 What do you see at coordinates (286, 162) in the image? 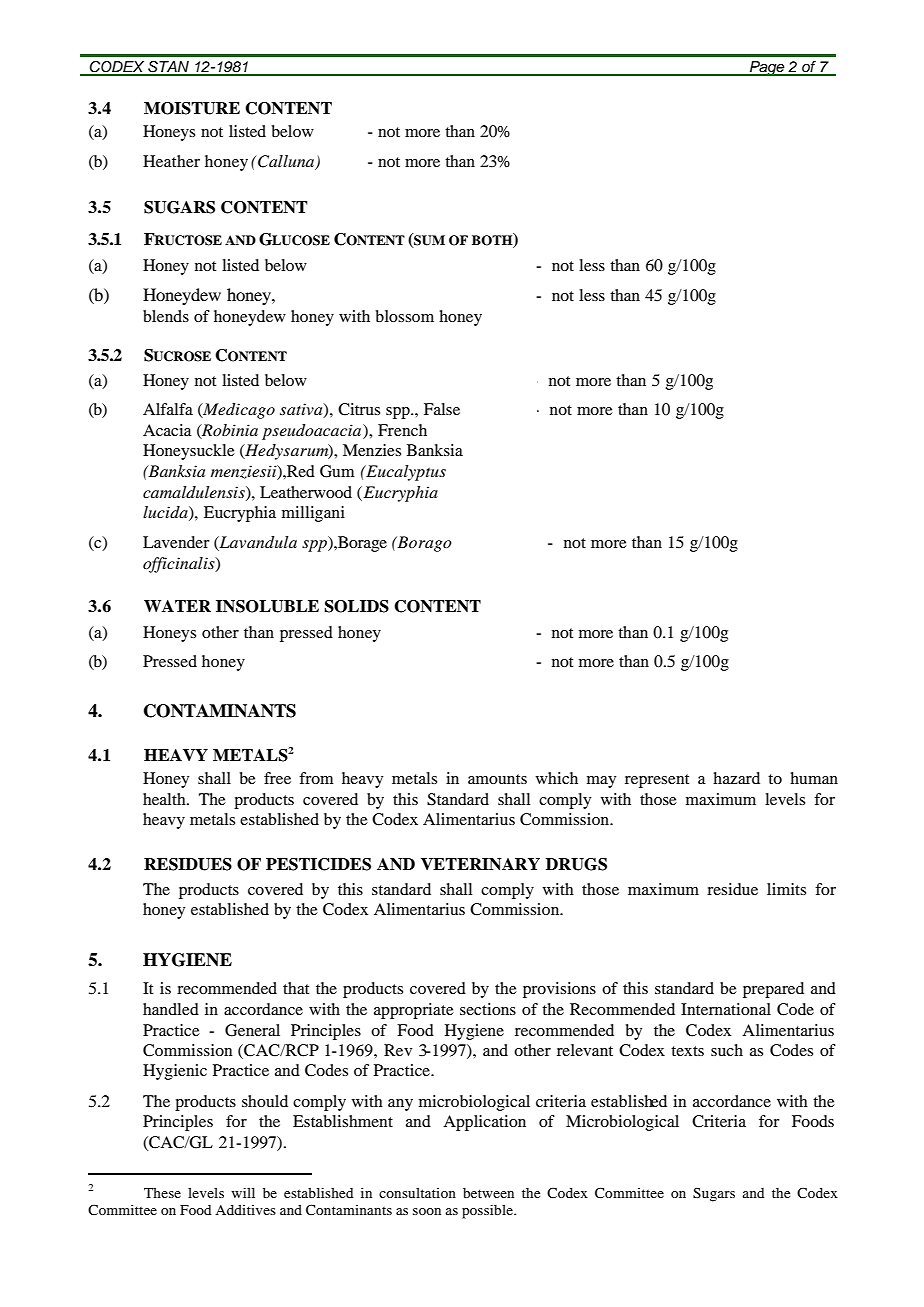
I see `Calluna` at bounding box center [286, 162].
